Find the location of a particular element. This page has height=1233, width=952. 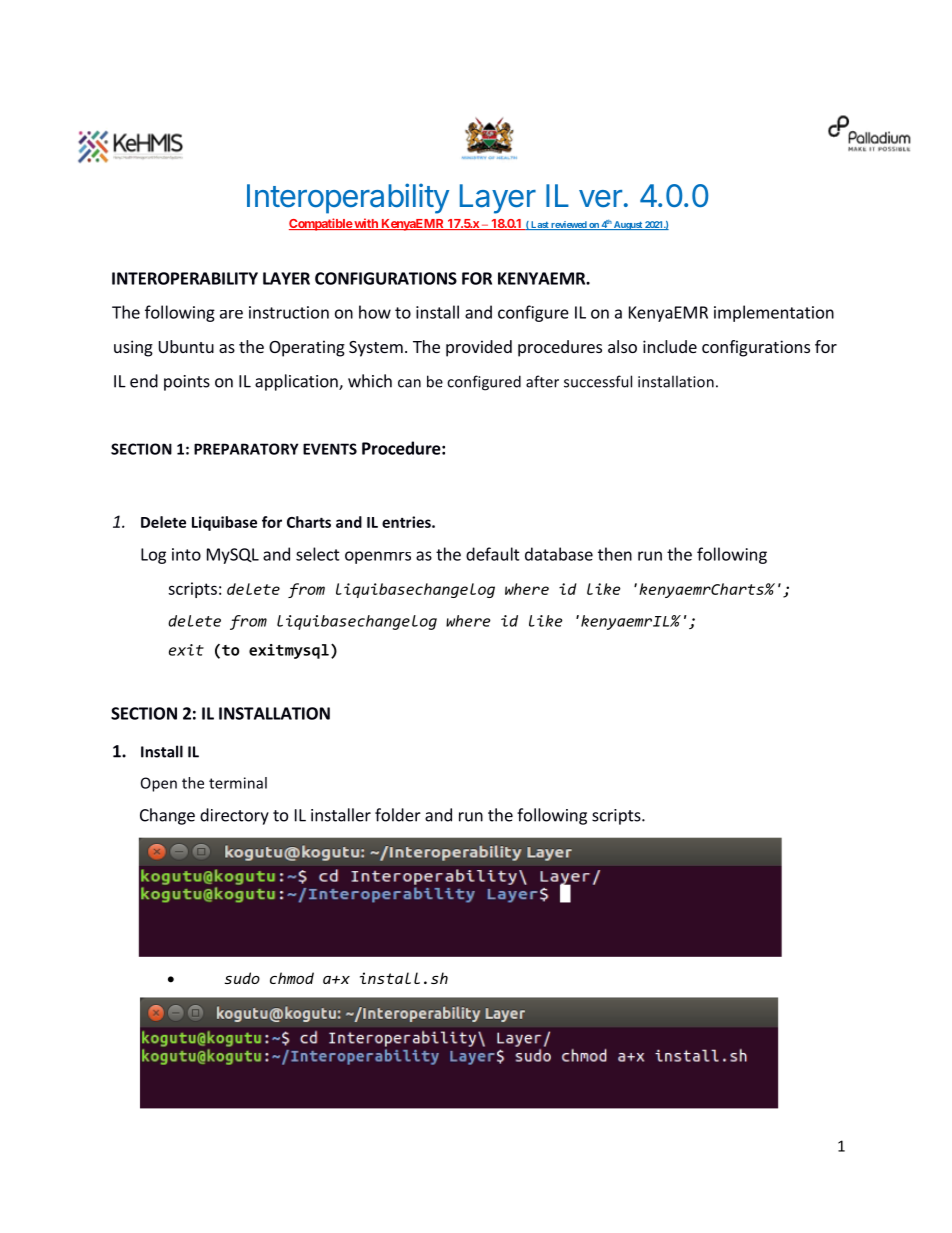

chmod is located at coordinates (292, 978).
